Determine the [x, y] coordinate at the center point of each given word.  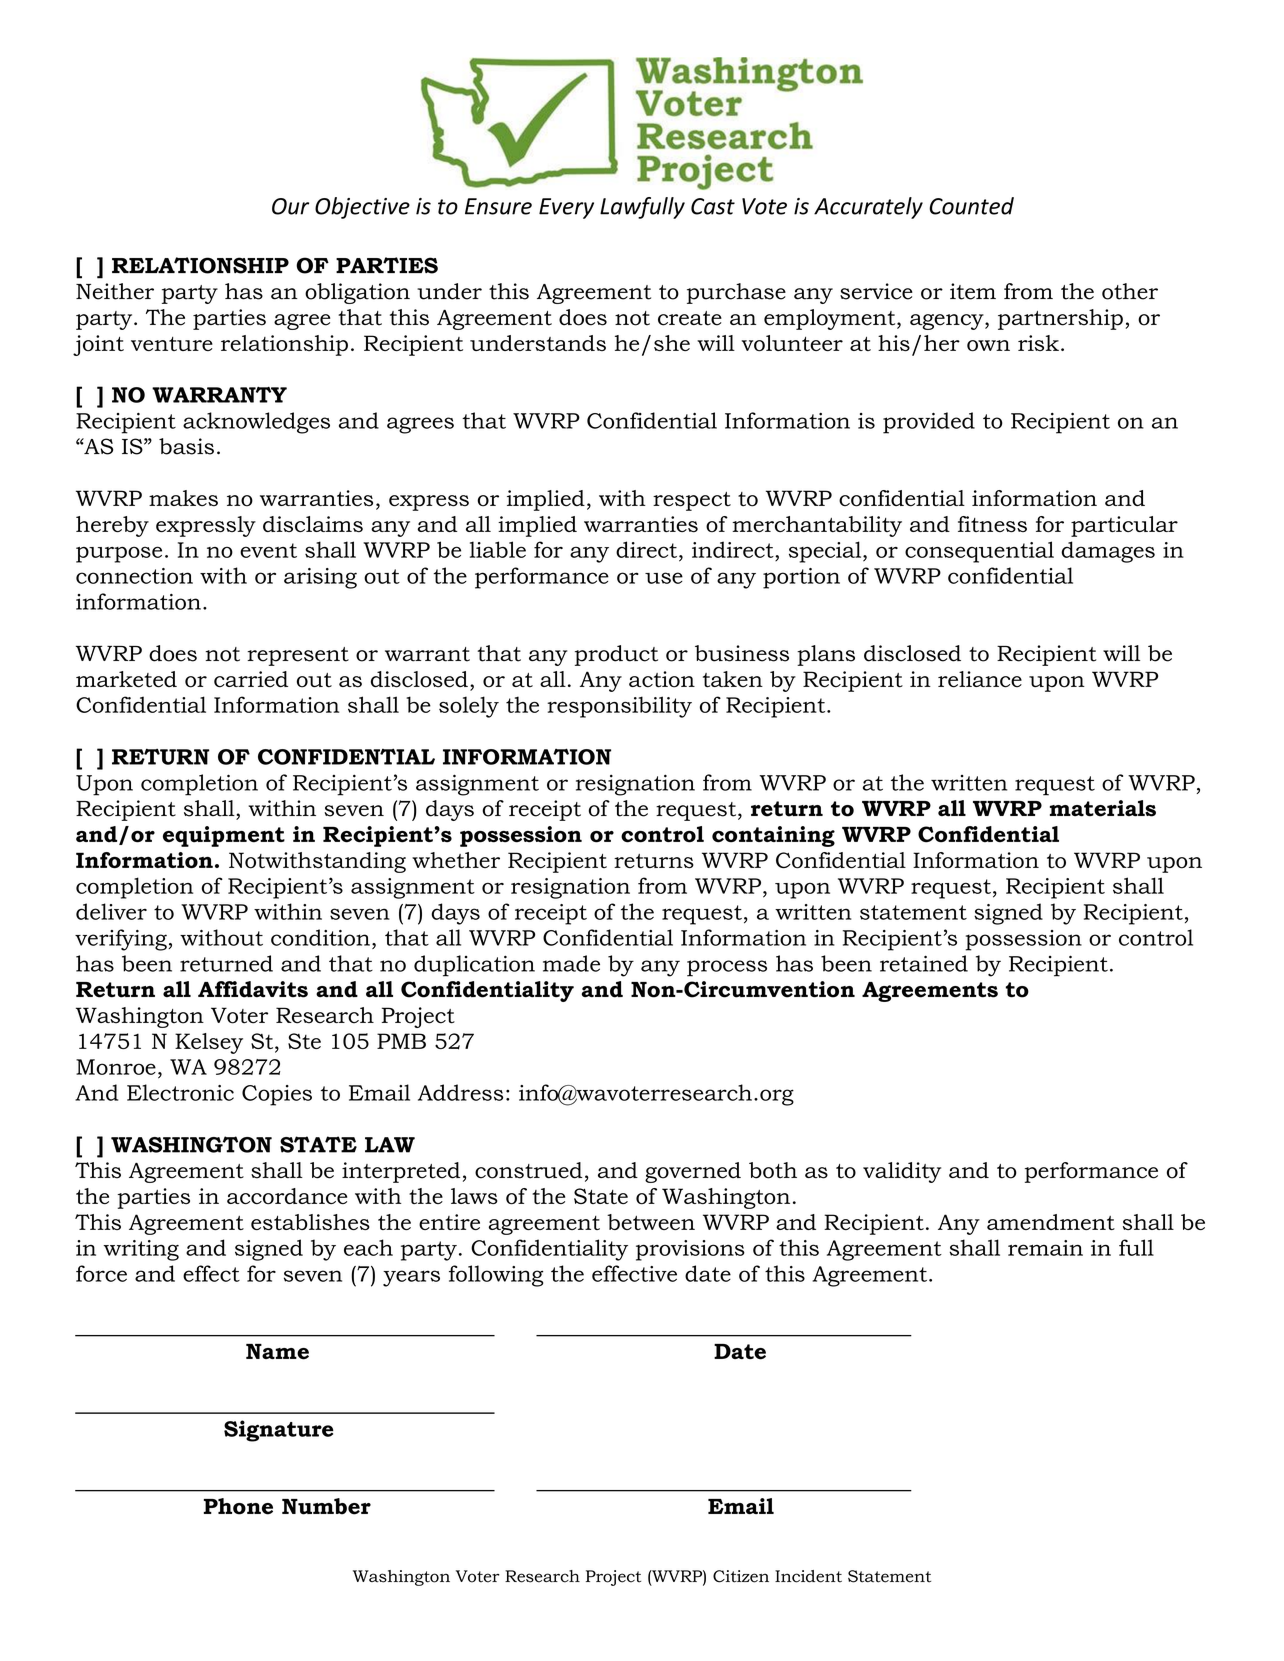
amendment [1051, 1222]
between [651, 1222]
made [571, 963]
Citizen [741, 1576]
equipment [224, 836]
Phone [238, 1506]
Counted [971, 206]
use [664, 578]
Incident [808, 1576]
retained [924, 963]
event [268, 550]
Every [566, 208]
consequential [979, 552]
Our [290, 206]
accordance [287, 1196]
